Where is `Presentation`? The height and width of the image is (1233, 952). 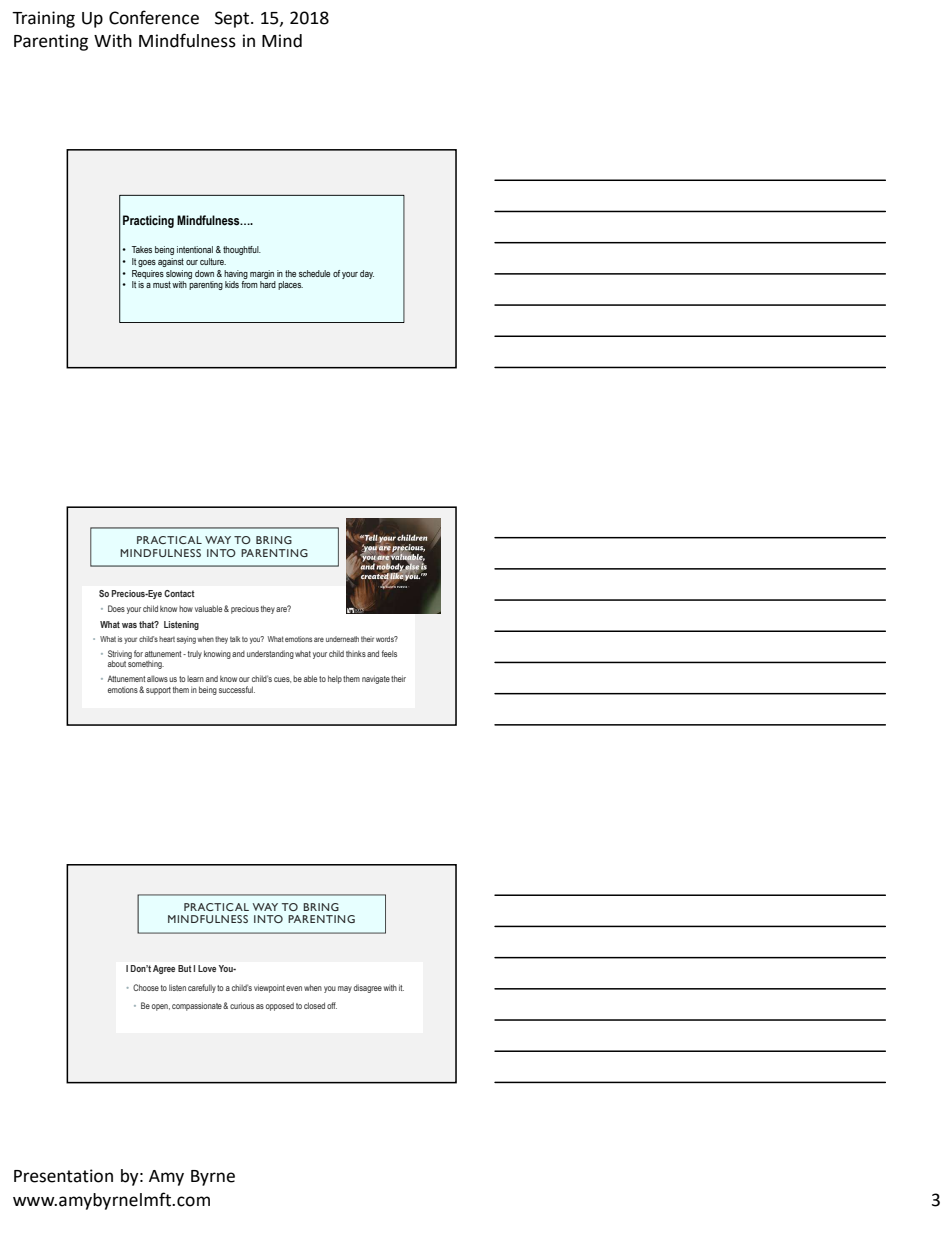
Presentation is located at coordinates (63, 1176).
